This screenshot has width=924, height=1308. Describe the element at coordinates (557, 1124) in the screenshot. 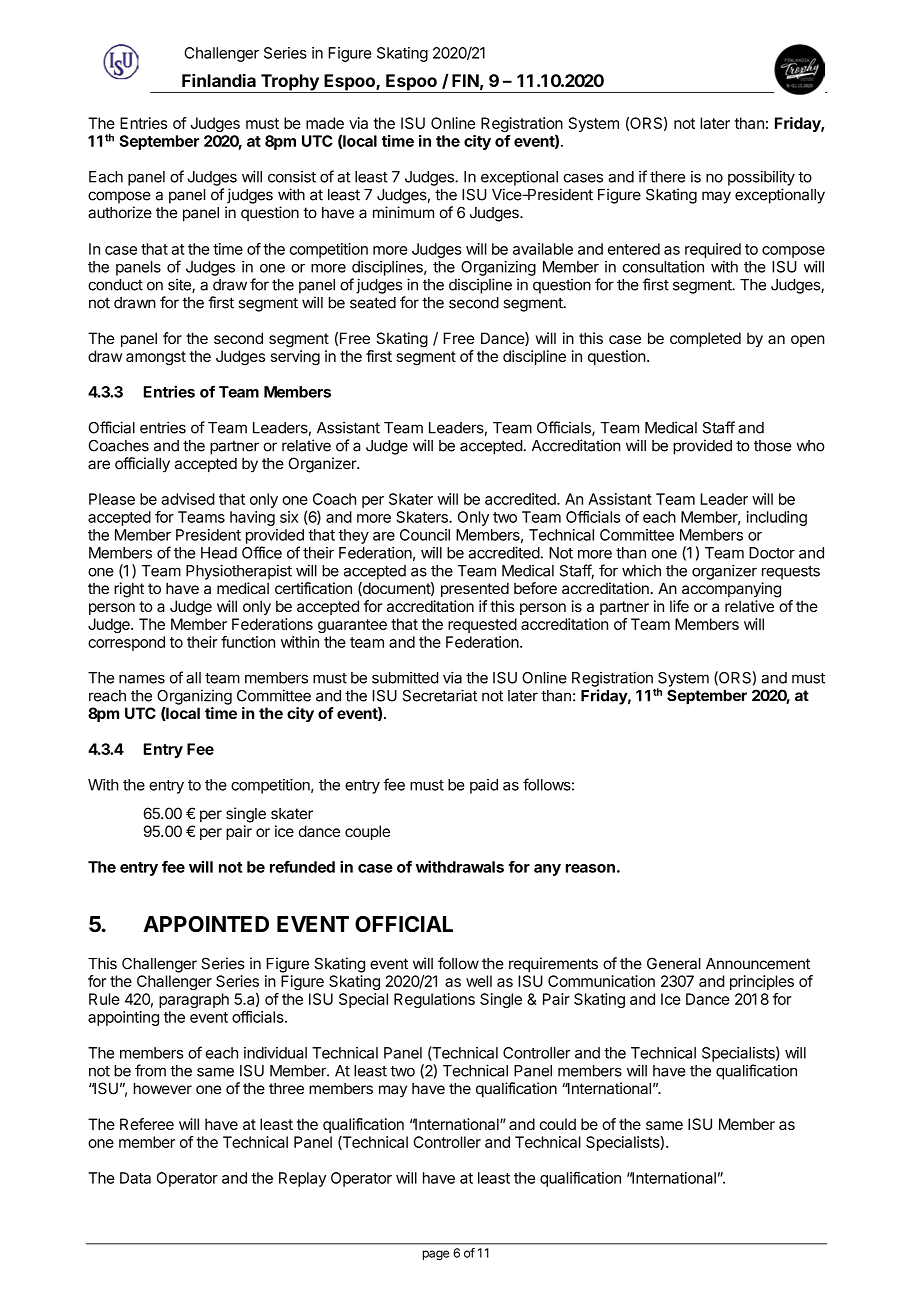

I see `could` at that location.
